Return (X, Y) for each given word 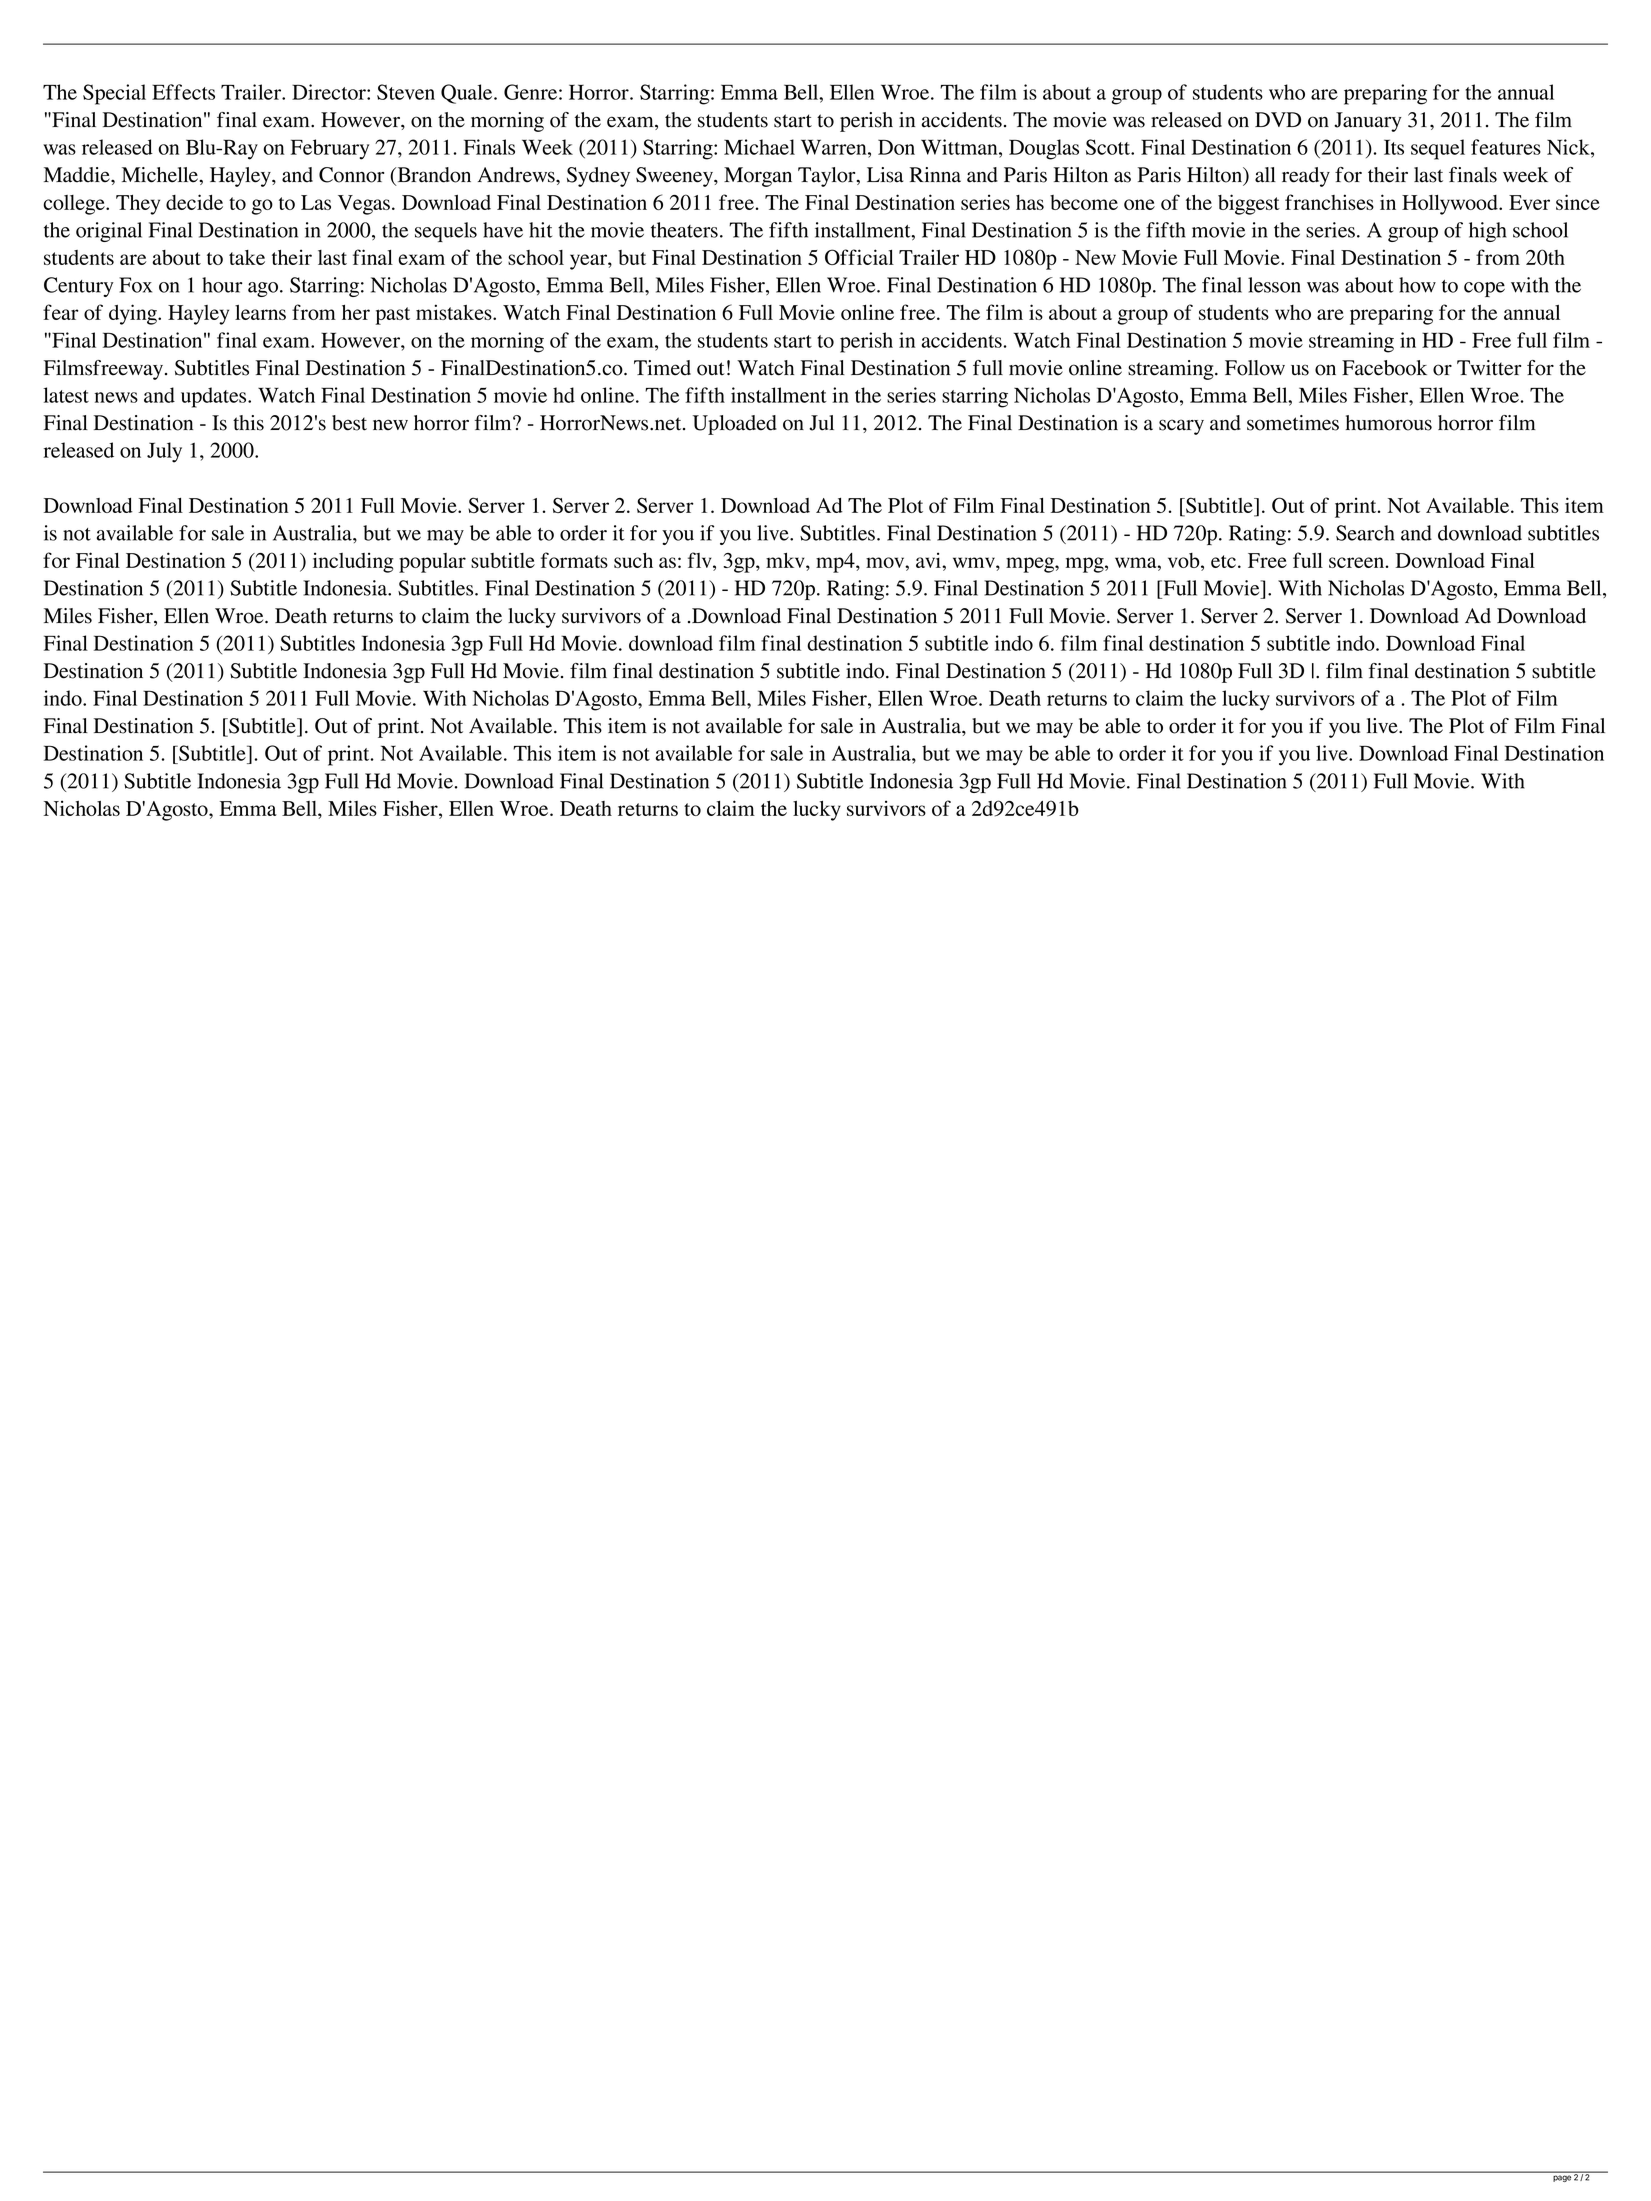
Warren (835, 147)
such (633, 560)
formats (574, 560)
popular (432, 563)
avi (929, 560)
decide (194, 202)
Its (1394, 147)
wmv (975, 562)
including (353, 562)
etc (1223, 561)
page (1562, 2179)
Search (1365, 533)
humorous (1389, 423)
